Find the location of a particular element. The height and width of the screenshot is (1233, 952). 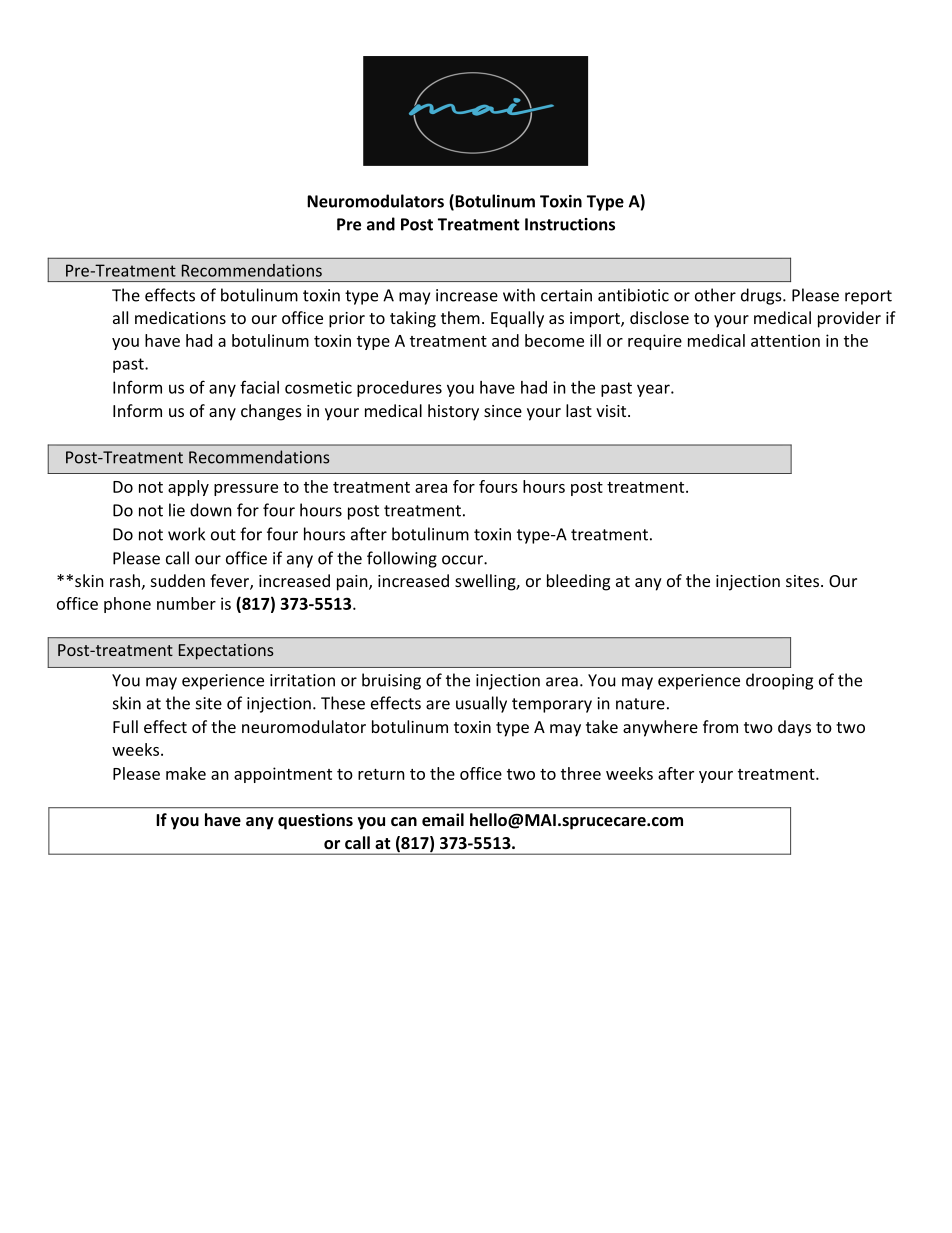

occur is located at coordinates (463, 560).
